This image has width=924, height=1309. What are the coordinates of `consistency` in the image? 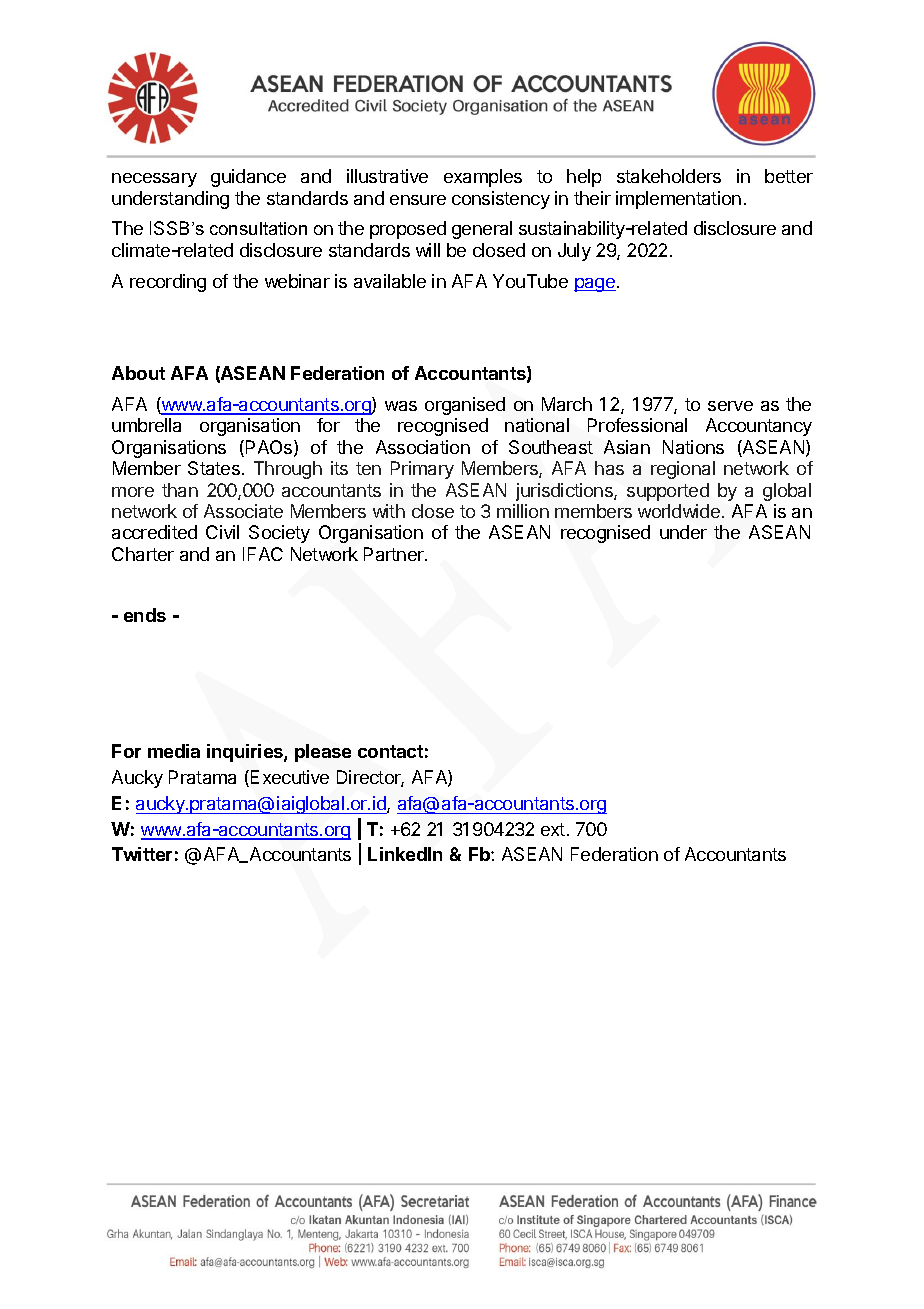 It's located at (501, 200).
